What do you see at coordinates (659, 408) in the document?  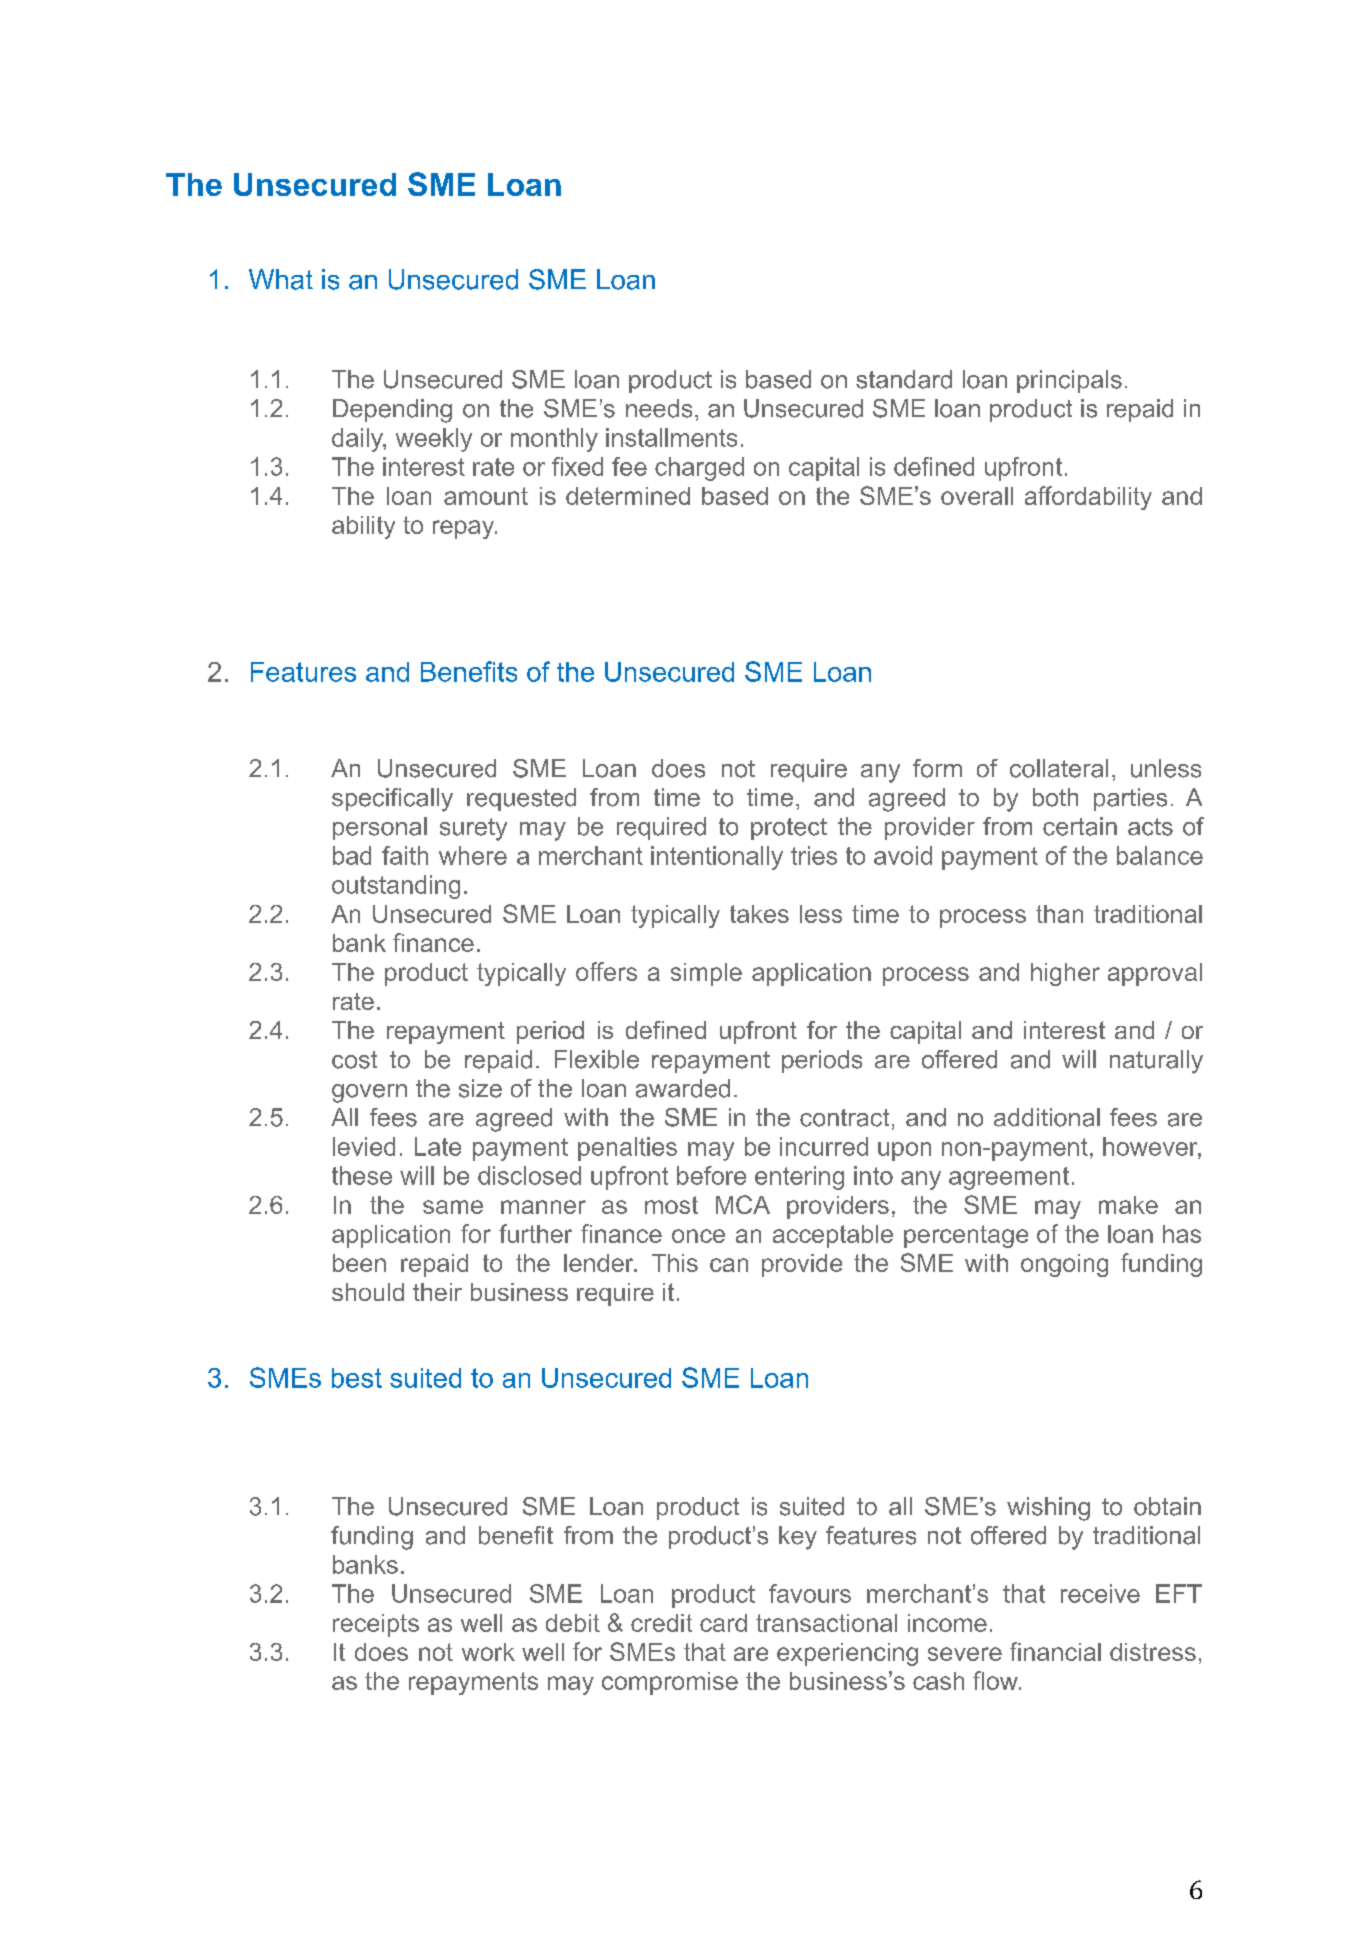 I see `needs` at bounding box center [659, 408].
